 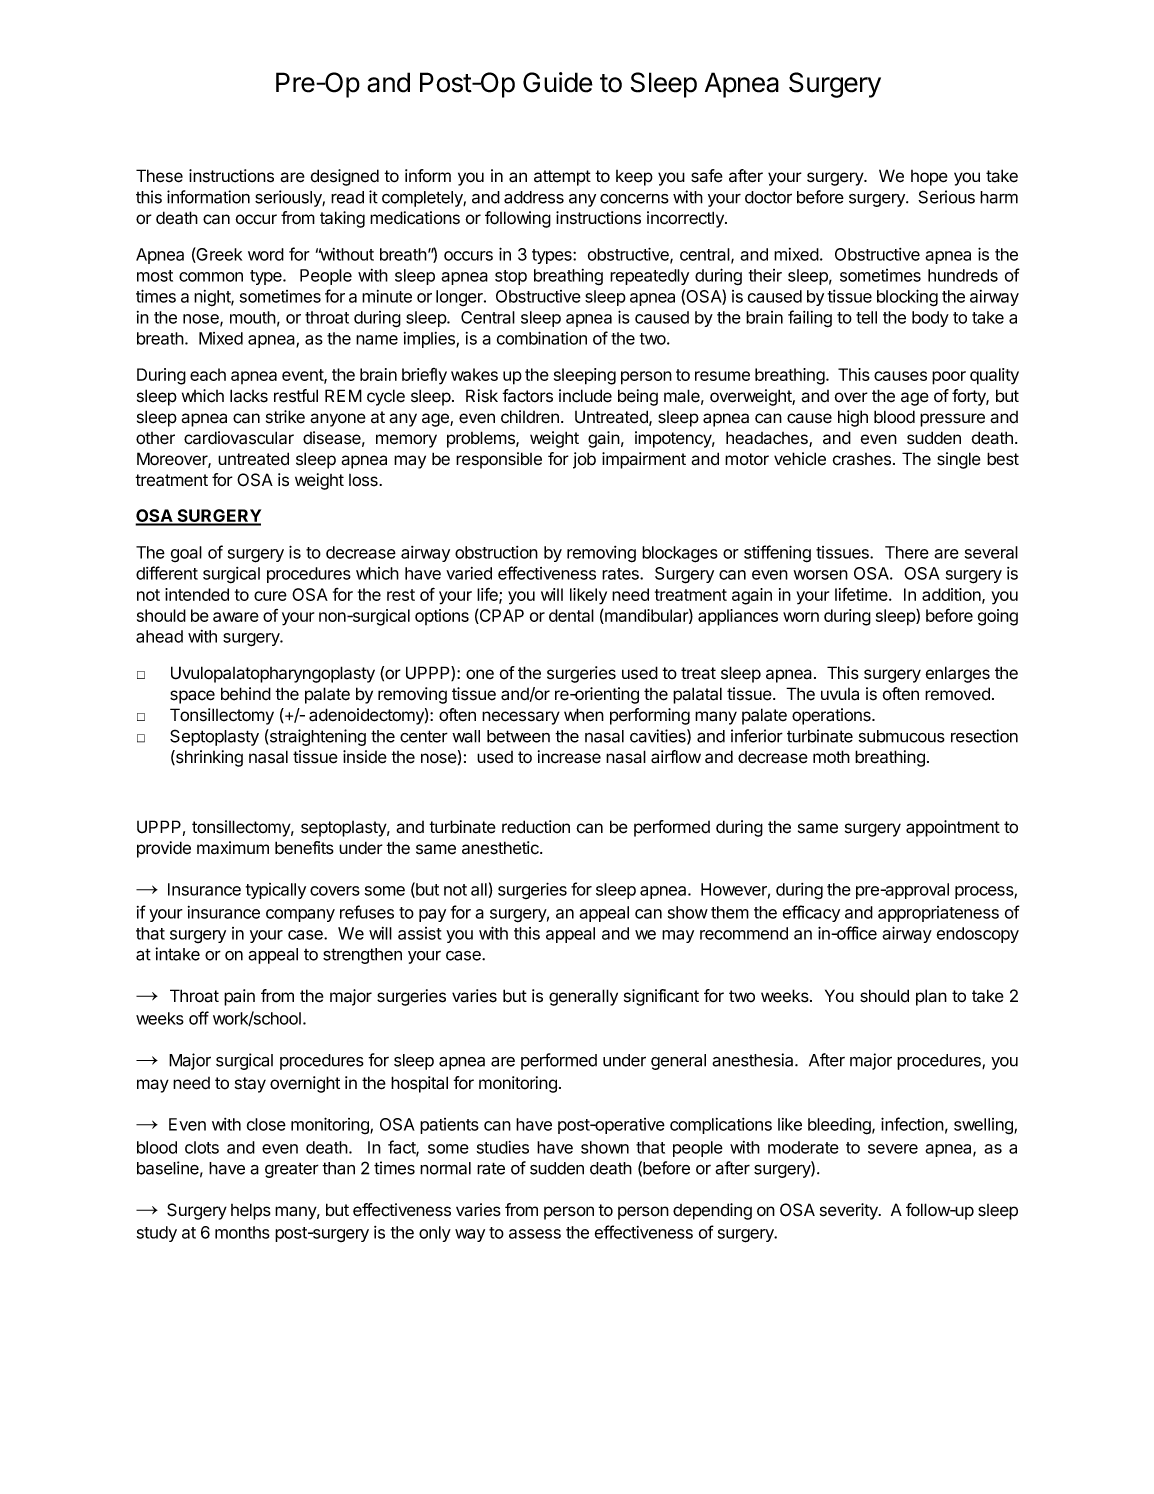 I want to click on behind, so click(x=246, y=694).
